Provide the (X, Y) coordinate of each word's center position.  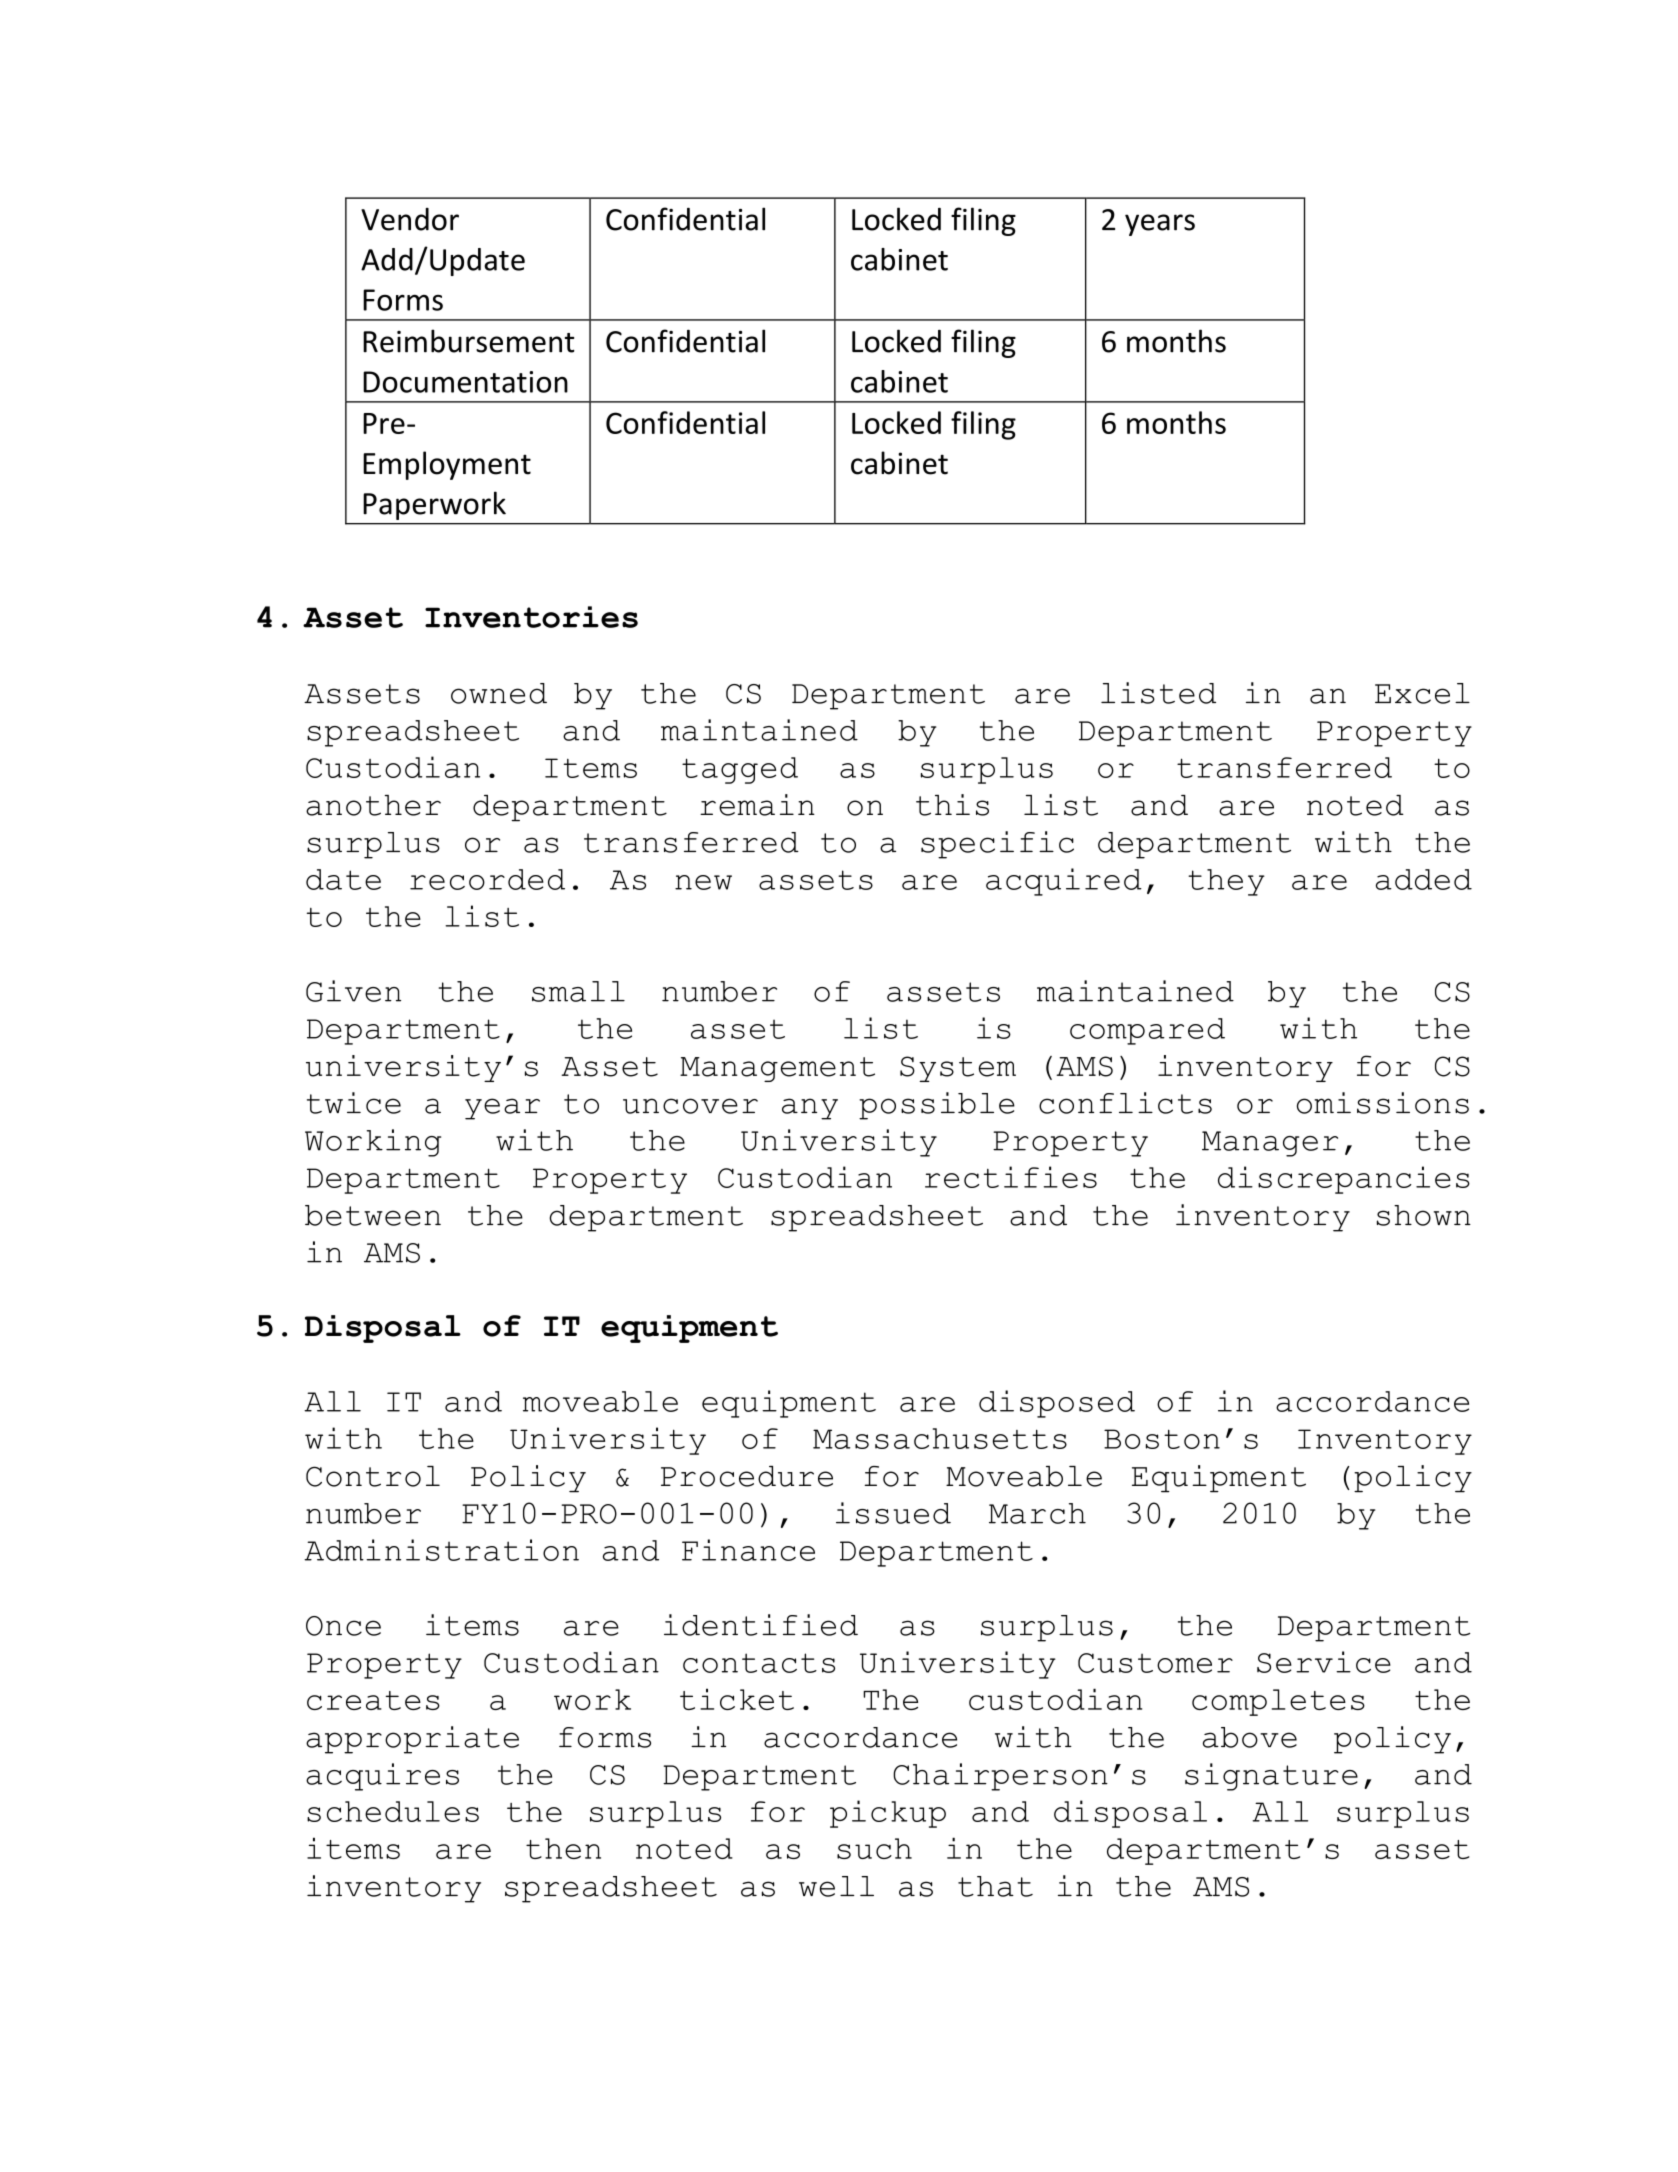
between (373, 1215)
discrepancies (1344, 1180)
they (1226, 882)
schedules (393, 1811)
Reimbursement (469, 341)
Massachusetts (940, 1438)
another (373, 805)
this (952, 805)
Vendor (410, 219)
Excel (1422, 693)
